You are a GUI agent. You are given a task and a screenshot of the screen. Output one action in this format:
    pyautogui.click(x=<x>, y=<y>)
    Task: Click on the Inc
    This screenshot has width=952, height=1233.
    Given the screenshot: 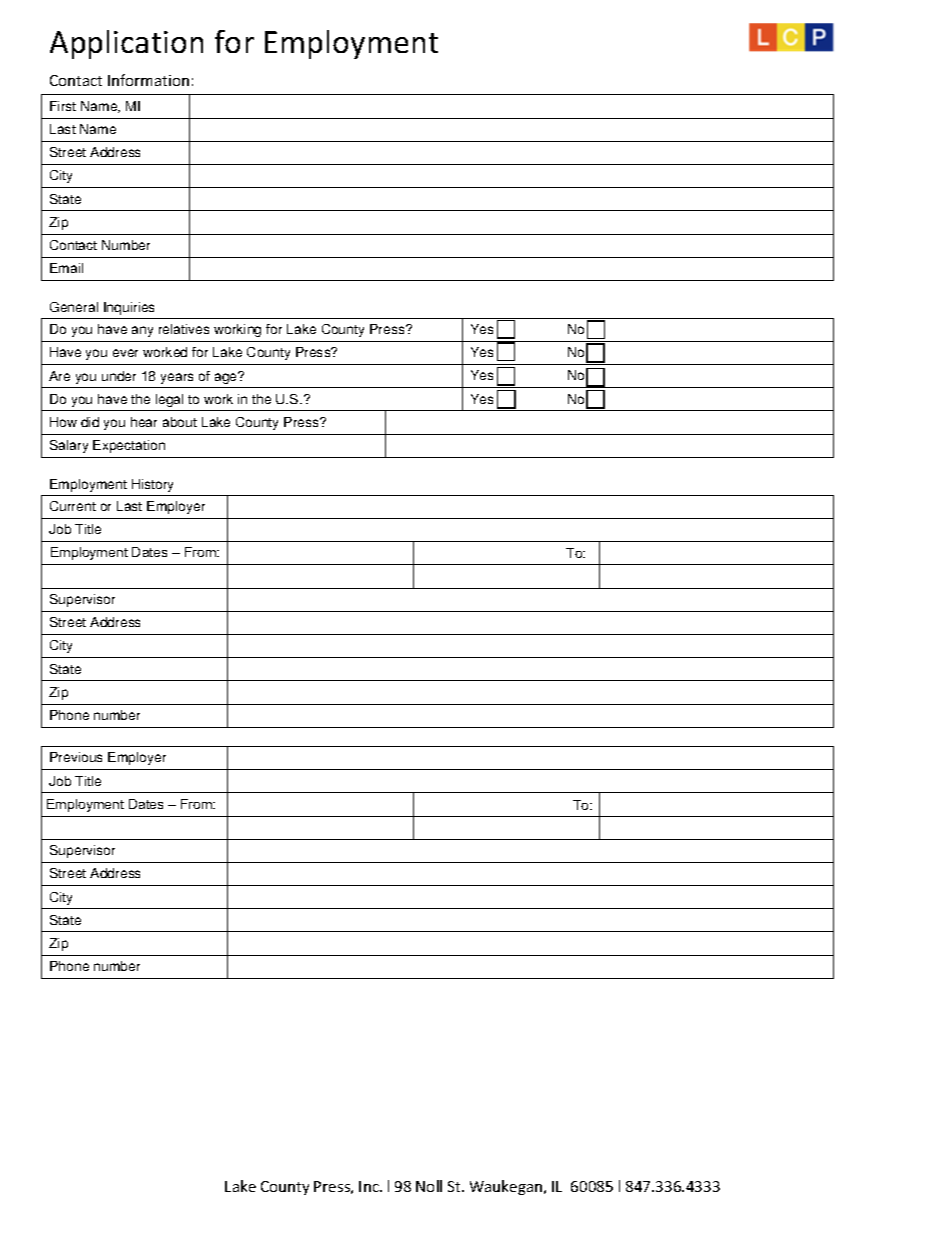 What is the action you would take?
    pyautogui.click(x=370, y=1186)
